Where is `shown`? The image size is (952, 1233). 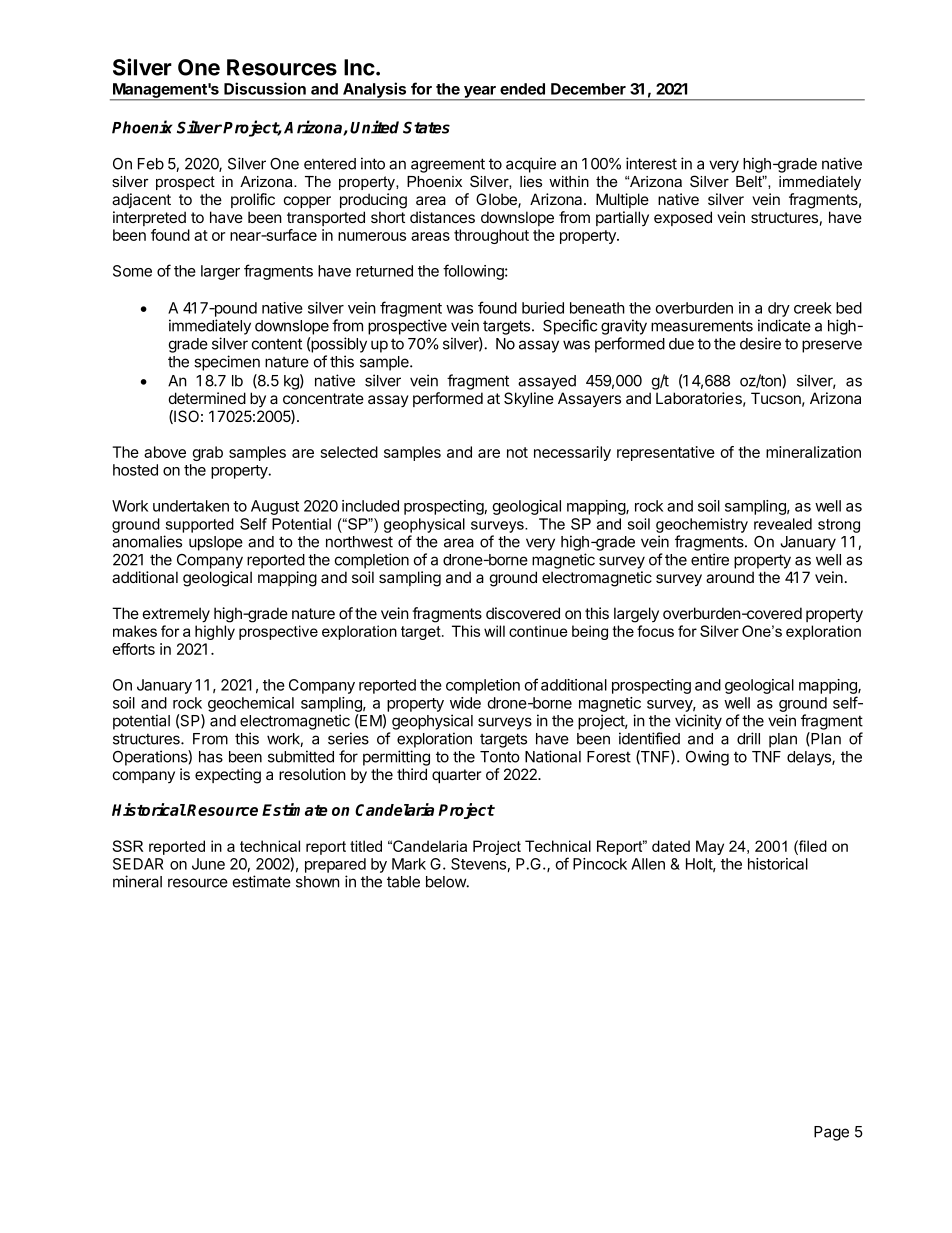 shown is located at coordinates (318, 882).
